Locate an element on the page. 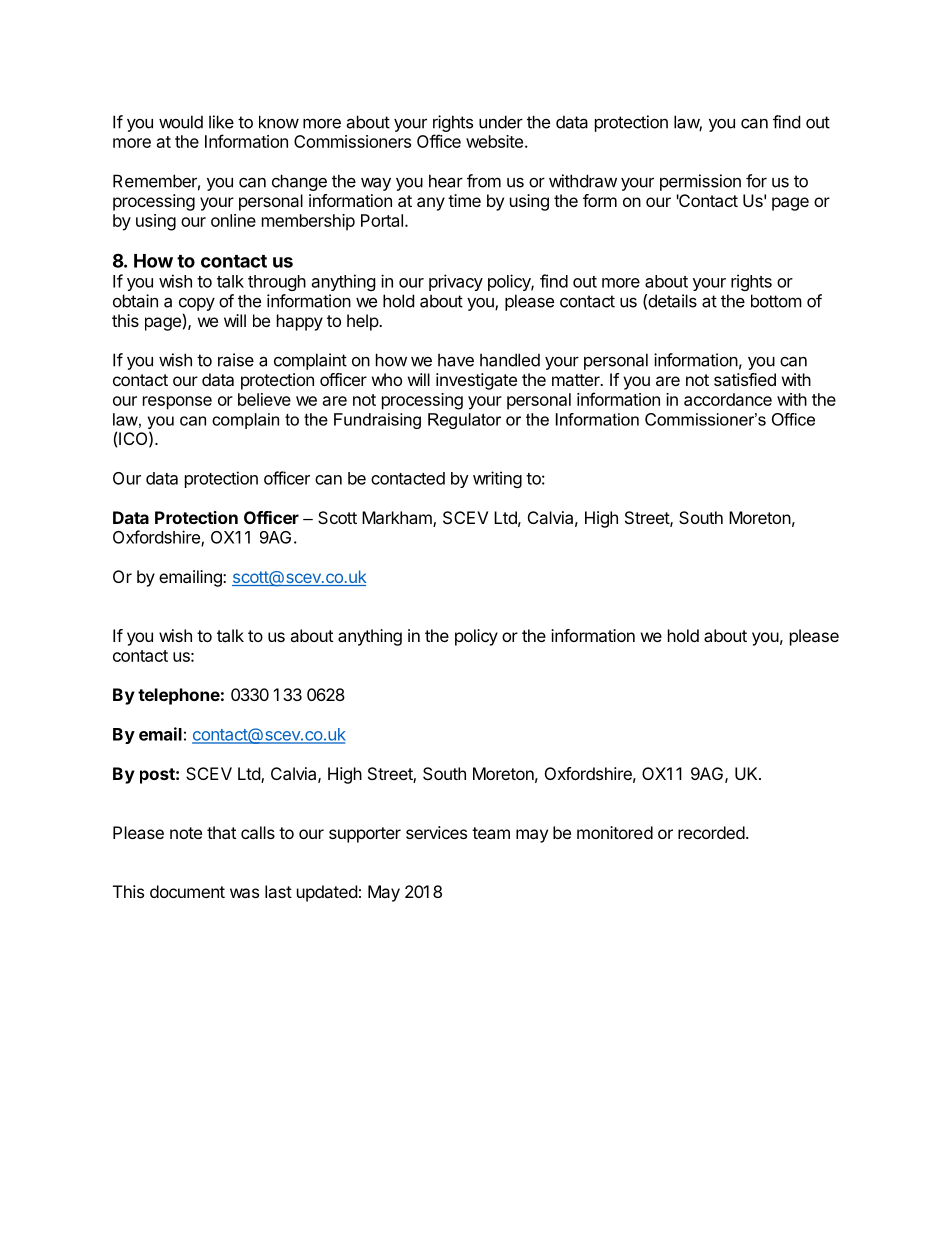  website is located at coordinates (494, 141).
